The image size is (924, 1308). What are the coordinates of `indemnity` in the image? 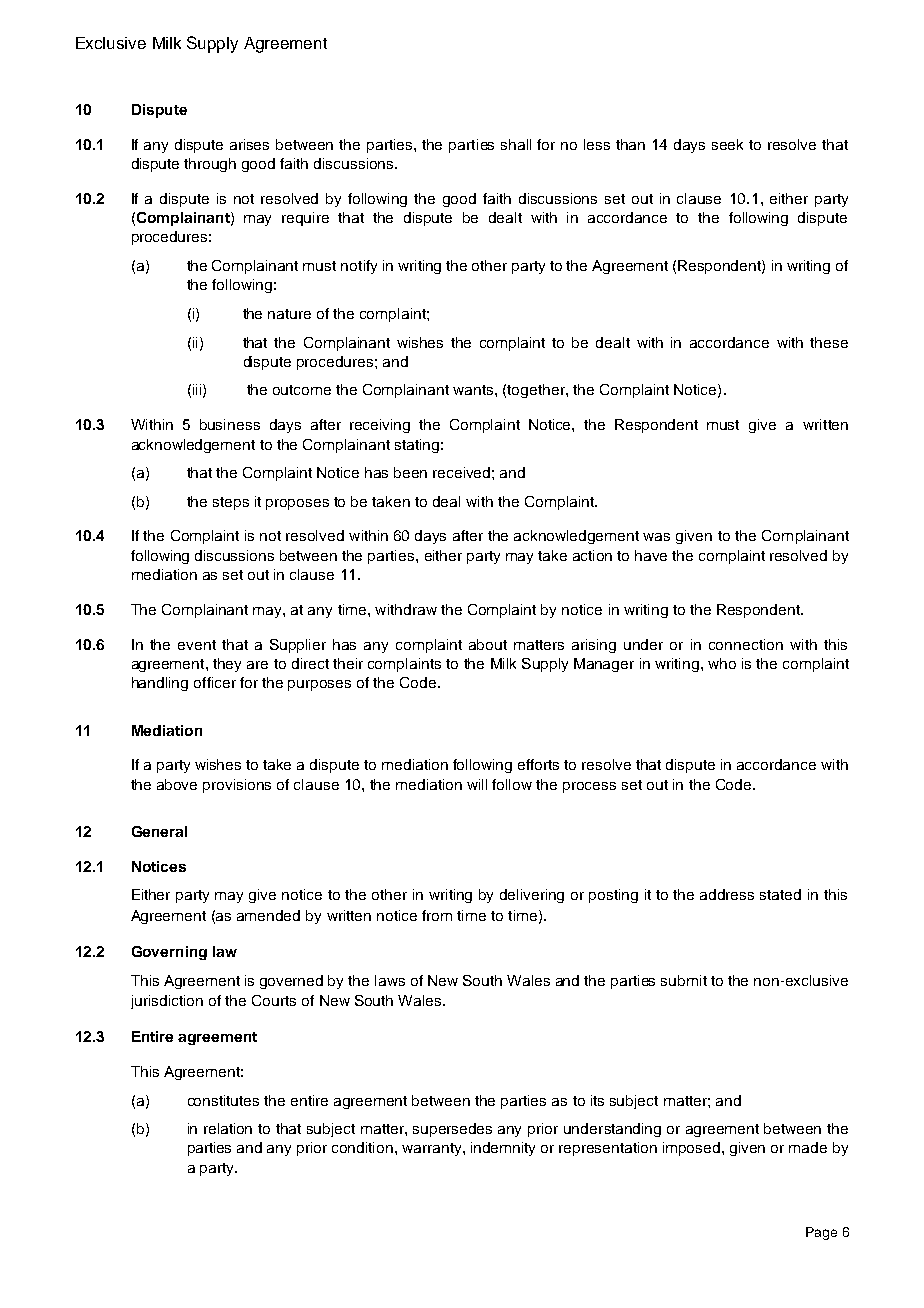 It's located at (503, 1149).
